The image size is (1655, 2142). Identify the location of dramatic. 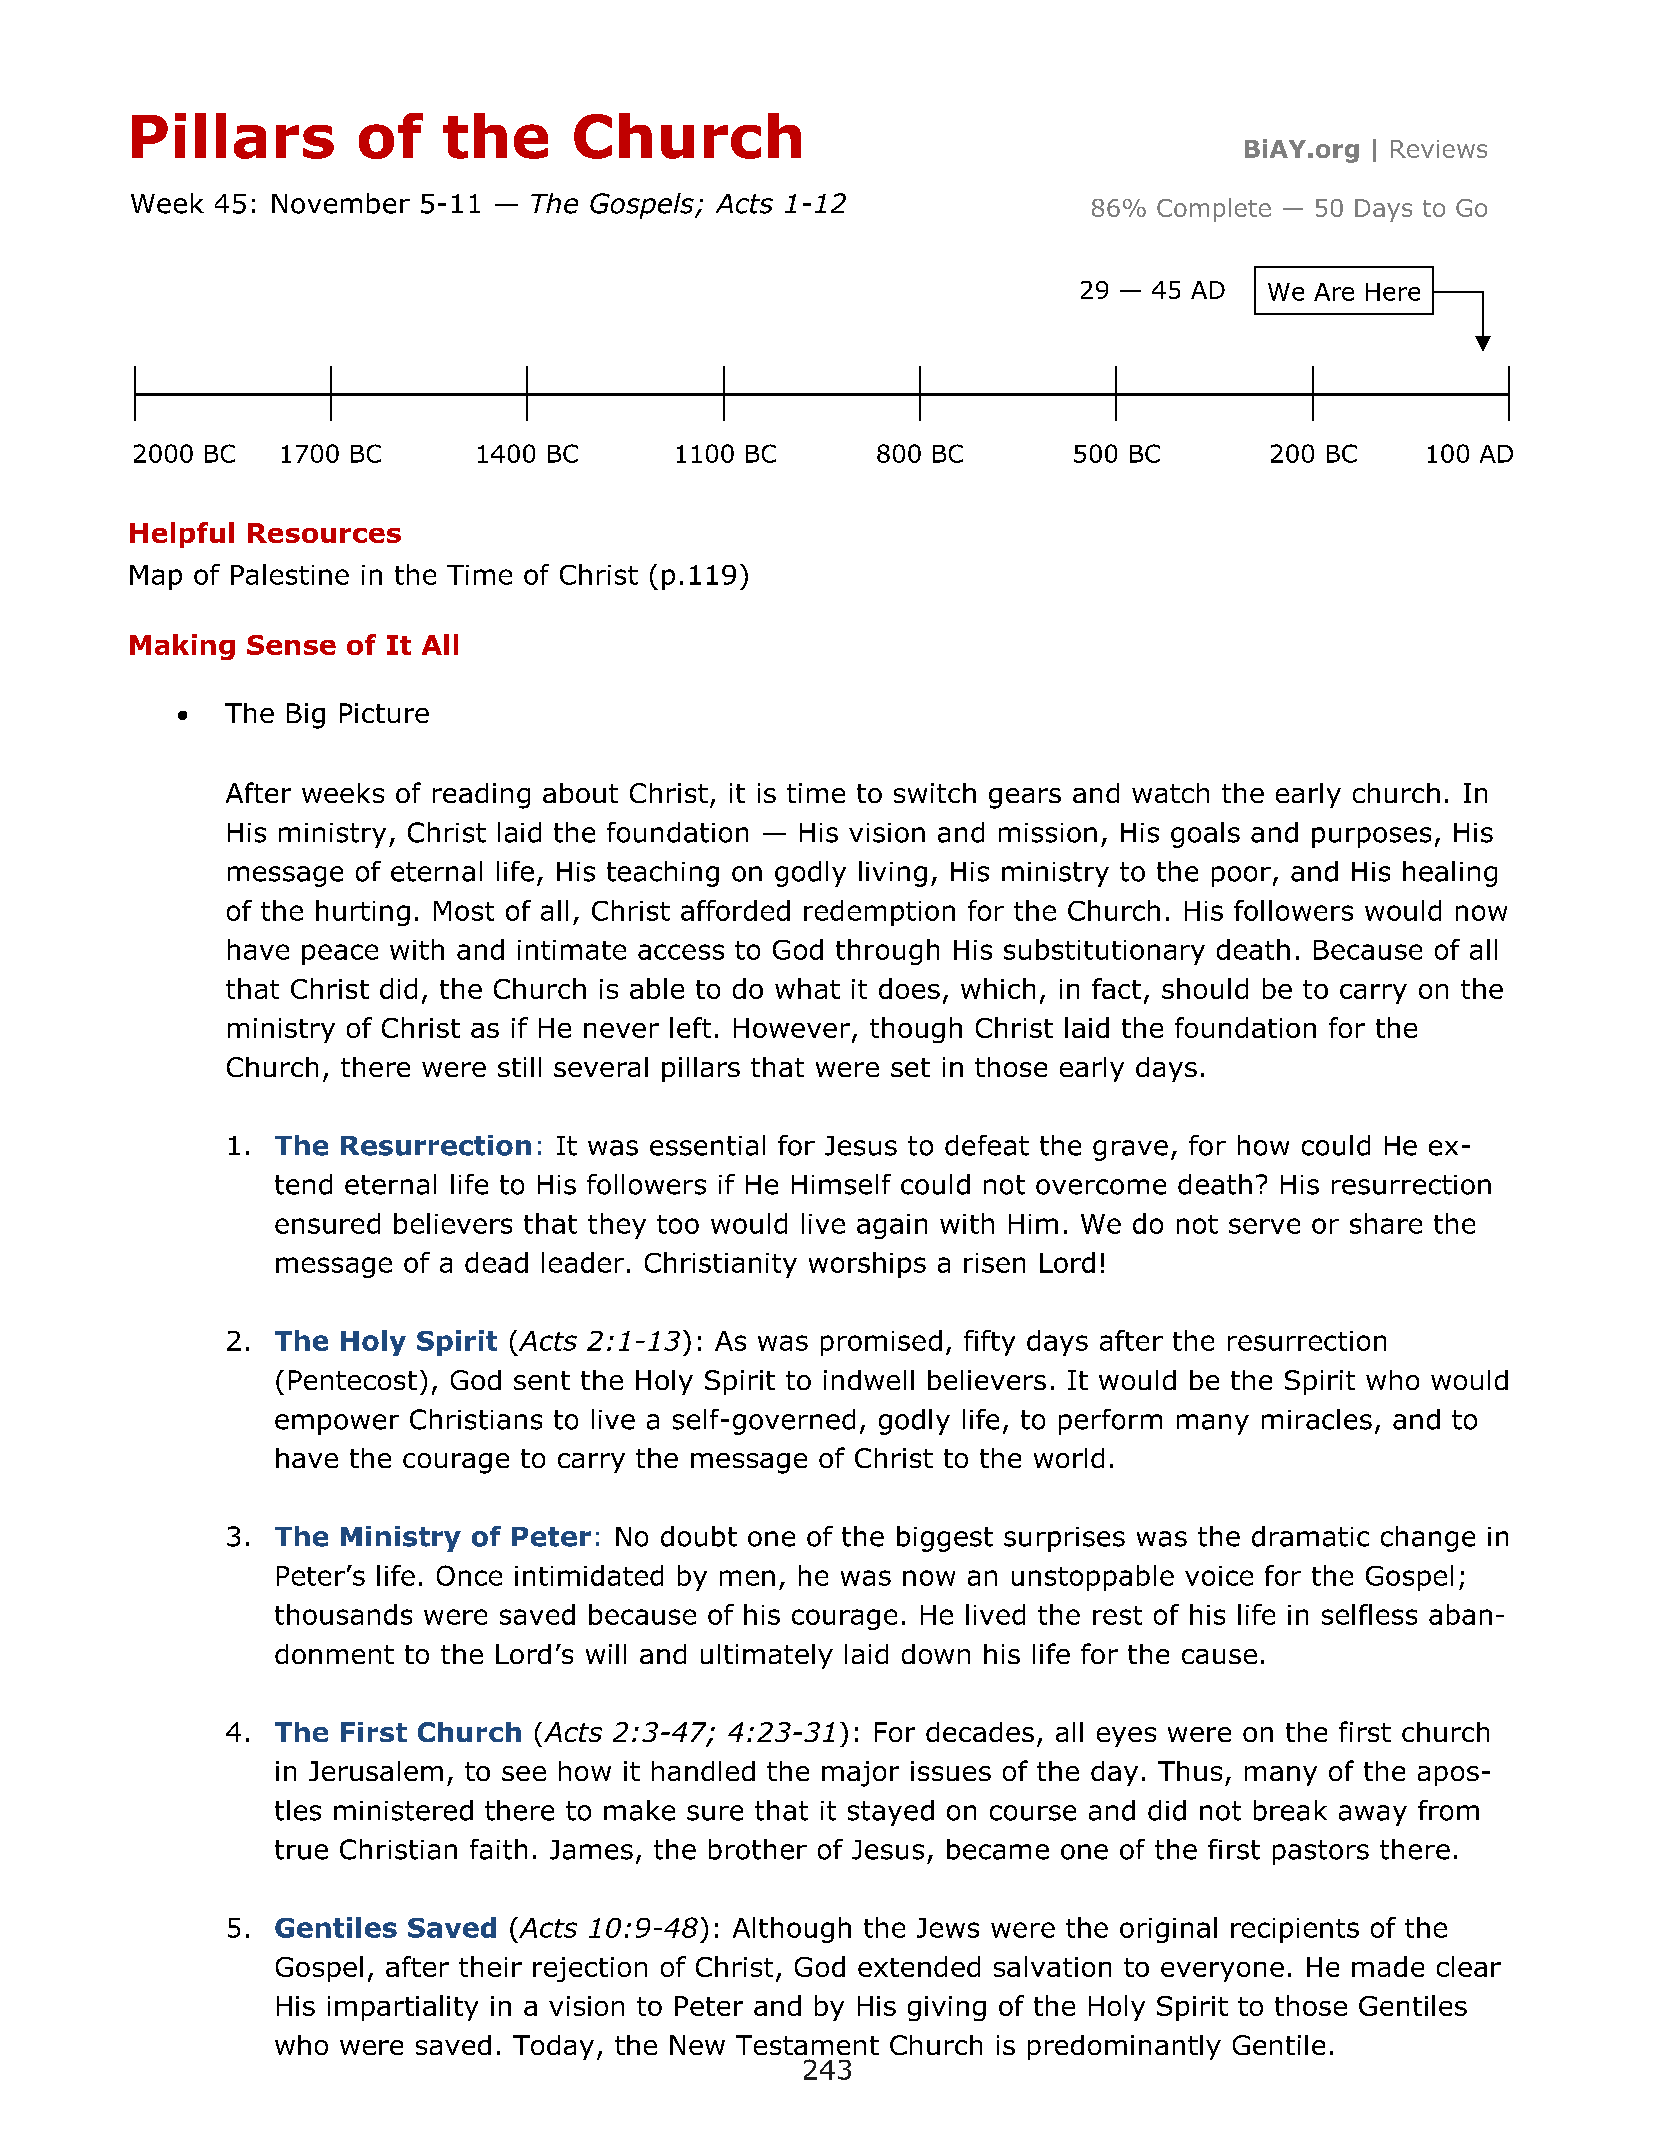
(1310, 1536).
